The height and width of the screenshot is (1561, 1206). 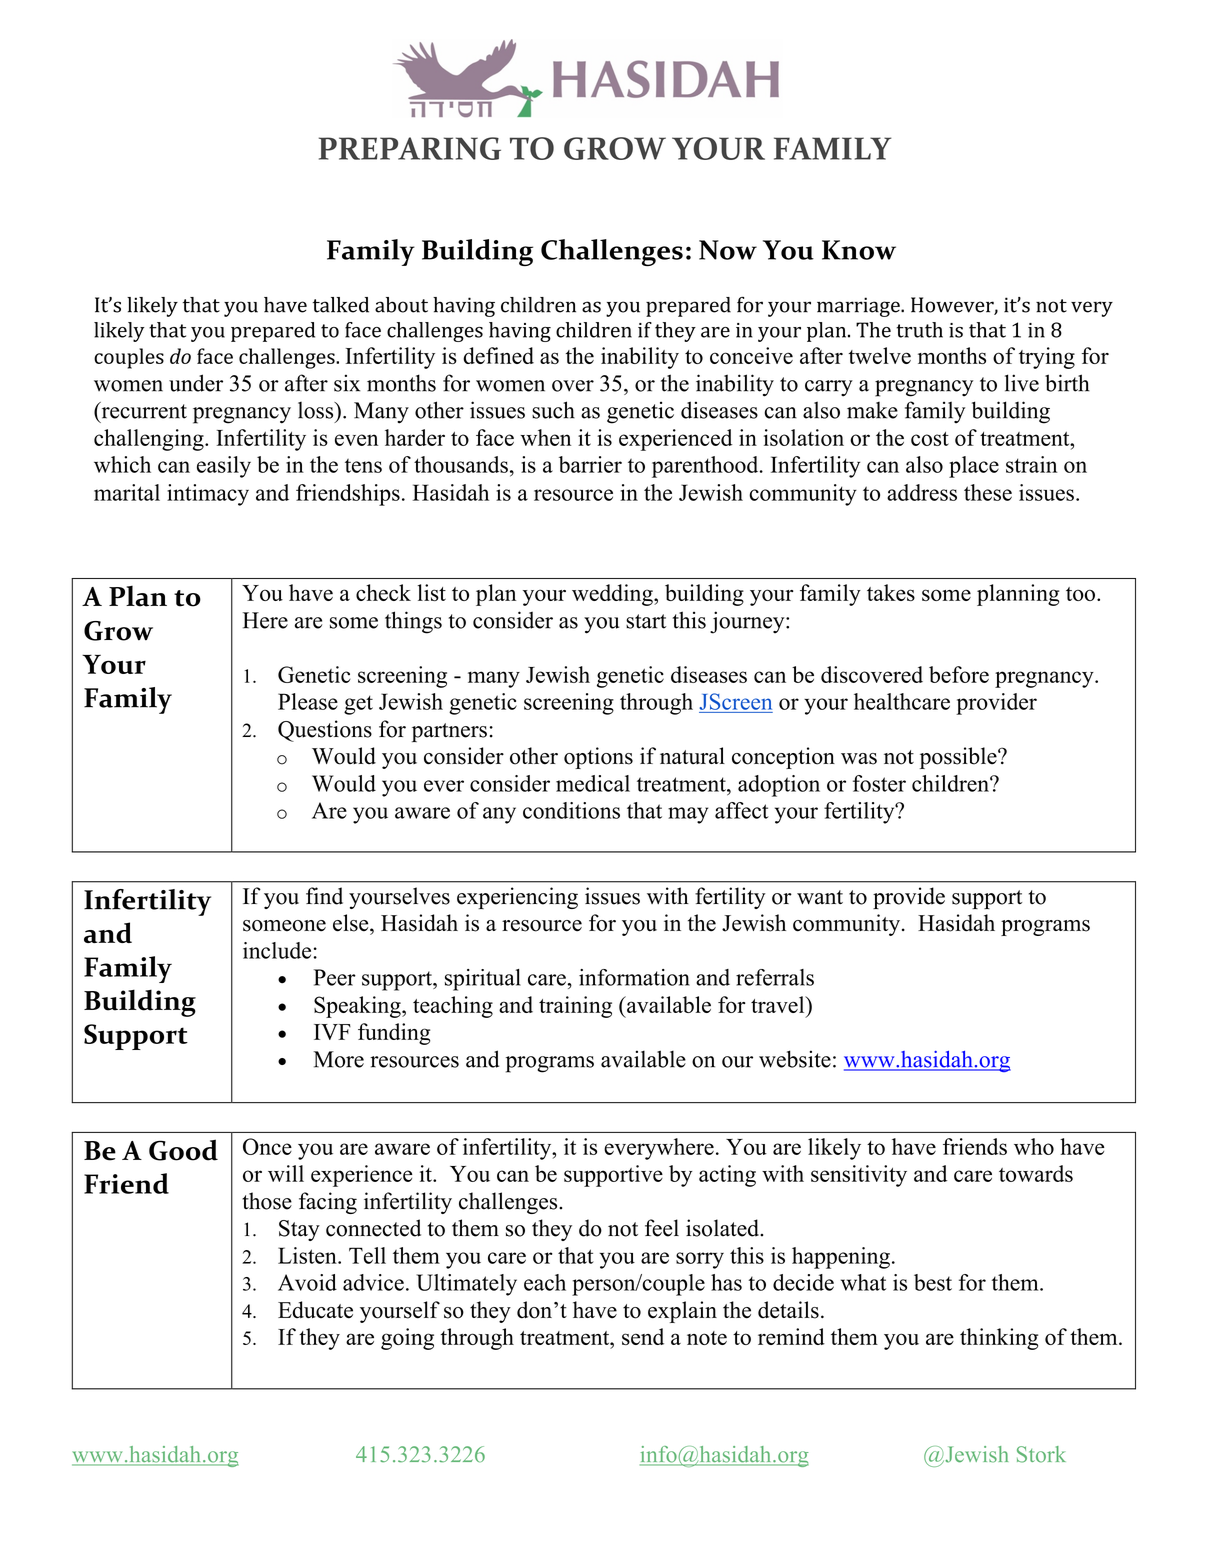 What do you see at coordinates (410, 148) in the screenshot?
I see `PREPARING` at bounding box center [410, 148].
